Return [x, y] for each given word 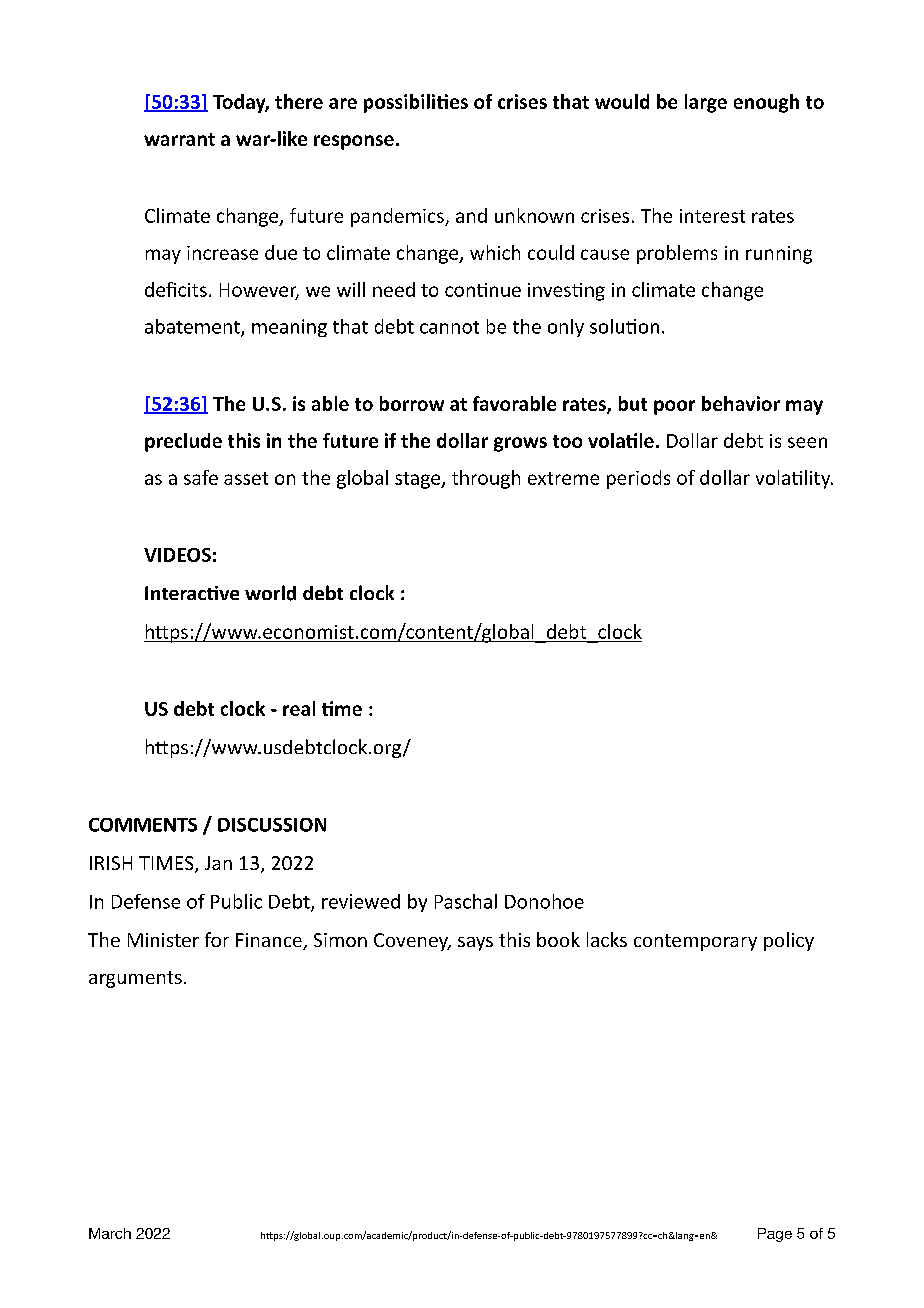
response [354, 142]
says [475, 944]
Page [775, 1235]
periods [638, 479]
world [270, 593]
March [110, 1233]
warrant [179, 139]
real [299, 708]
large [706, 103]
